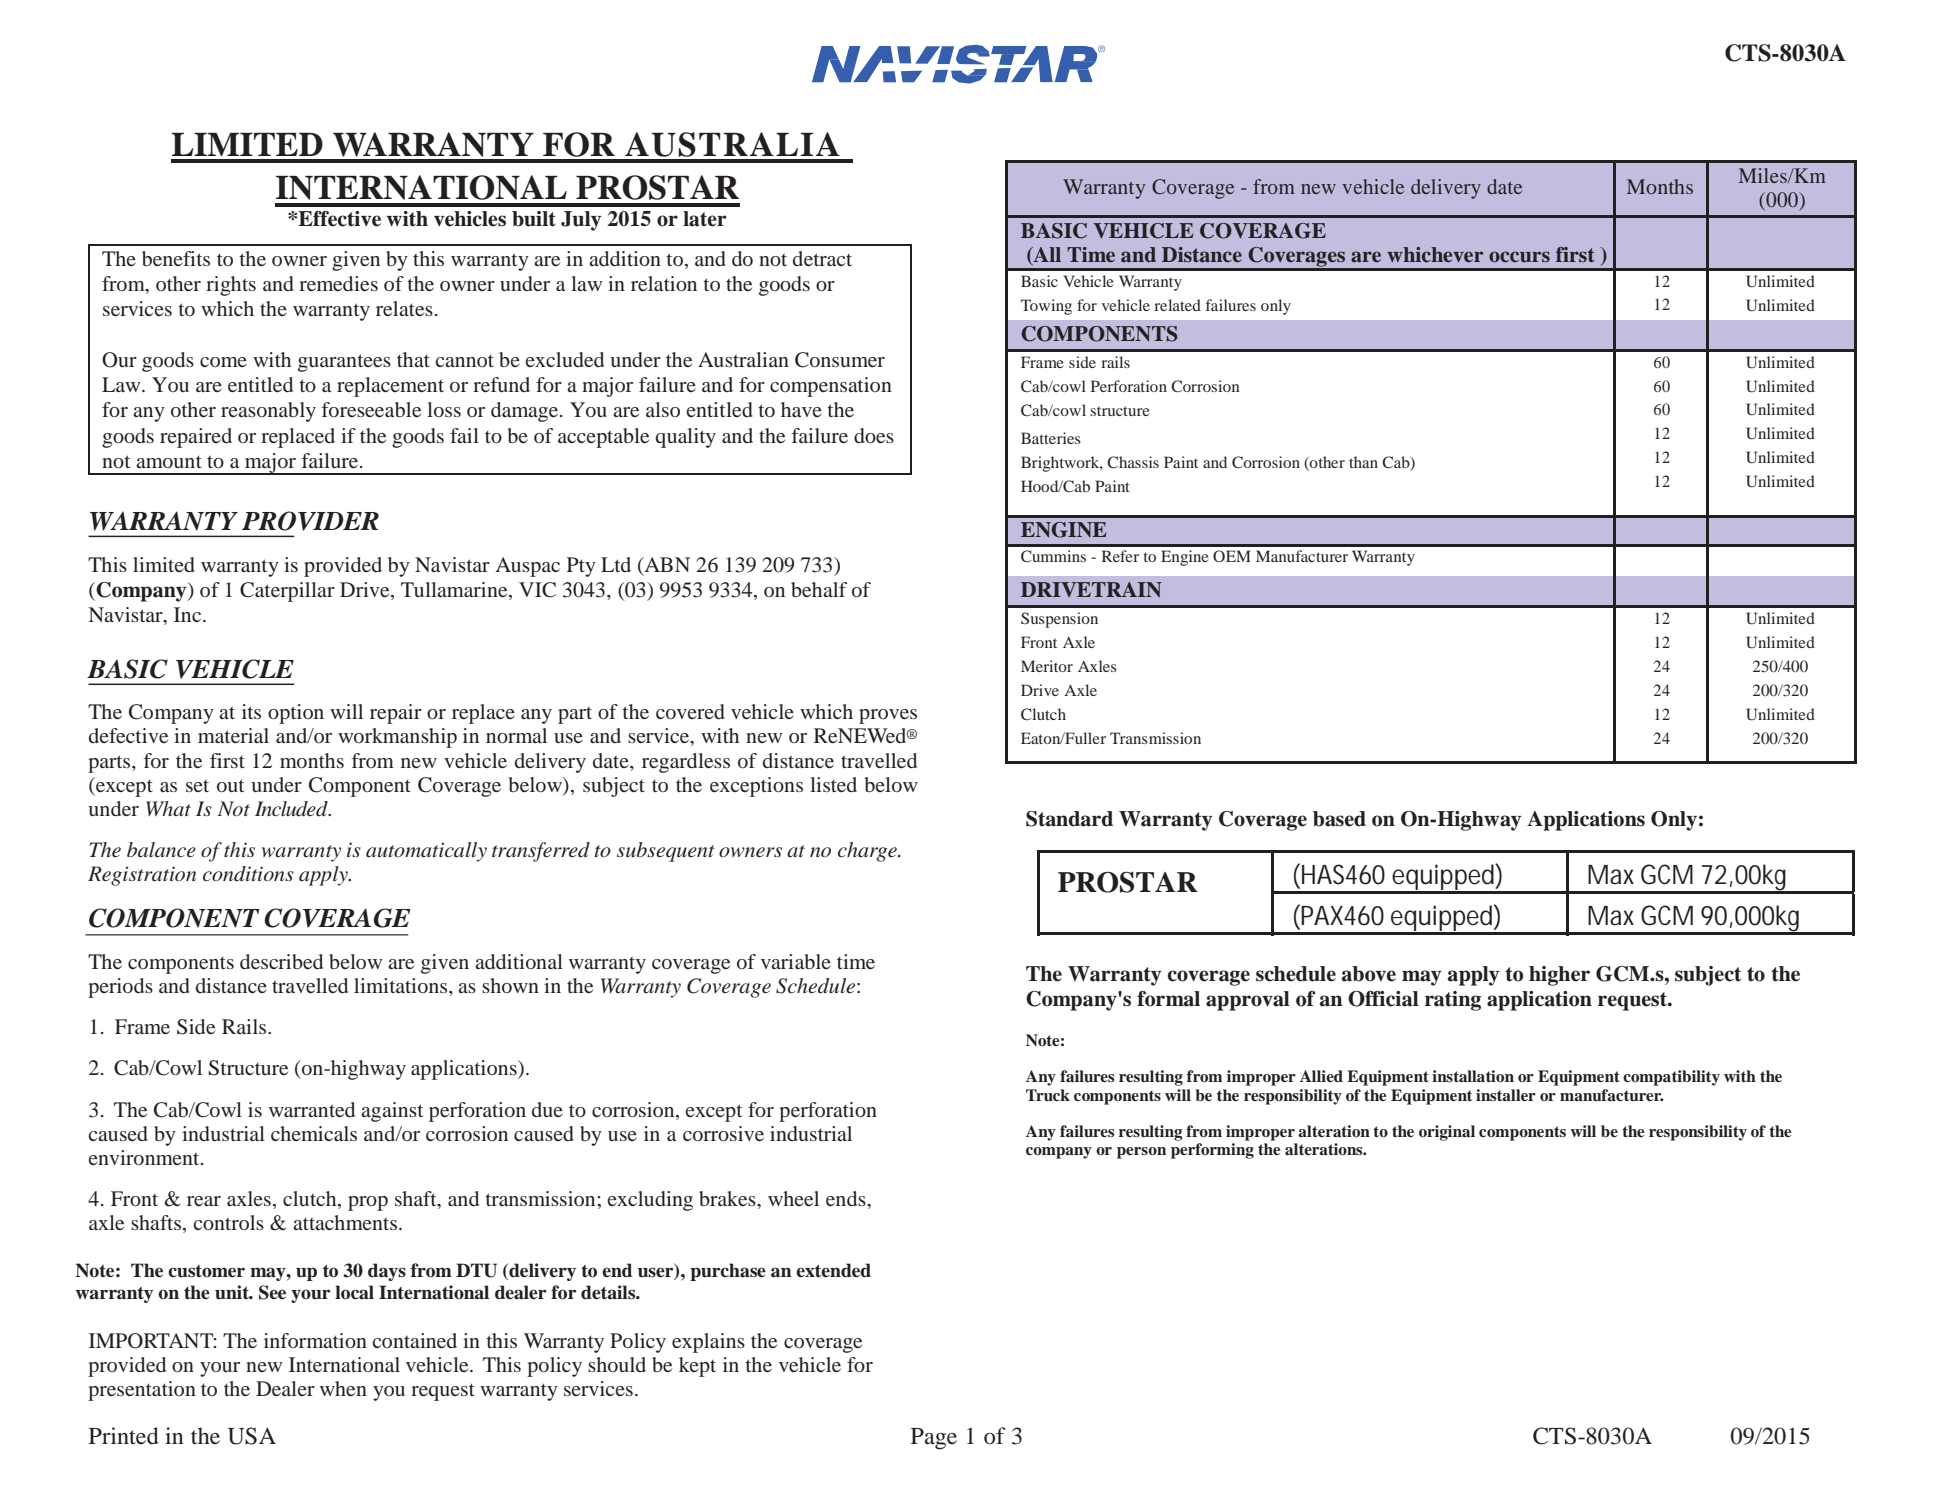 The height and width of the image is (1496, 1933). I want to click on PROVIDER, so click(310, 521).
